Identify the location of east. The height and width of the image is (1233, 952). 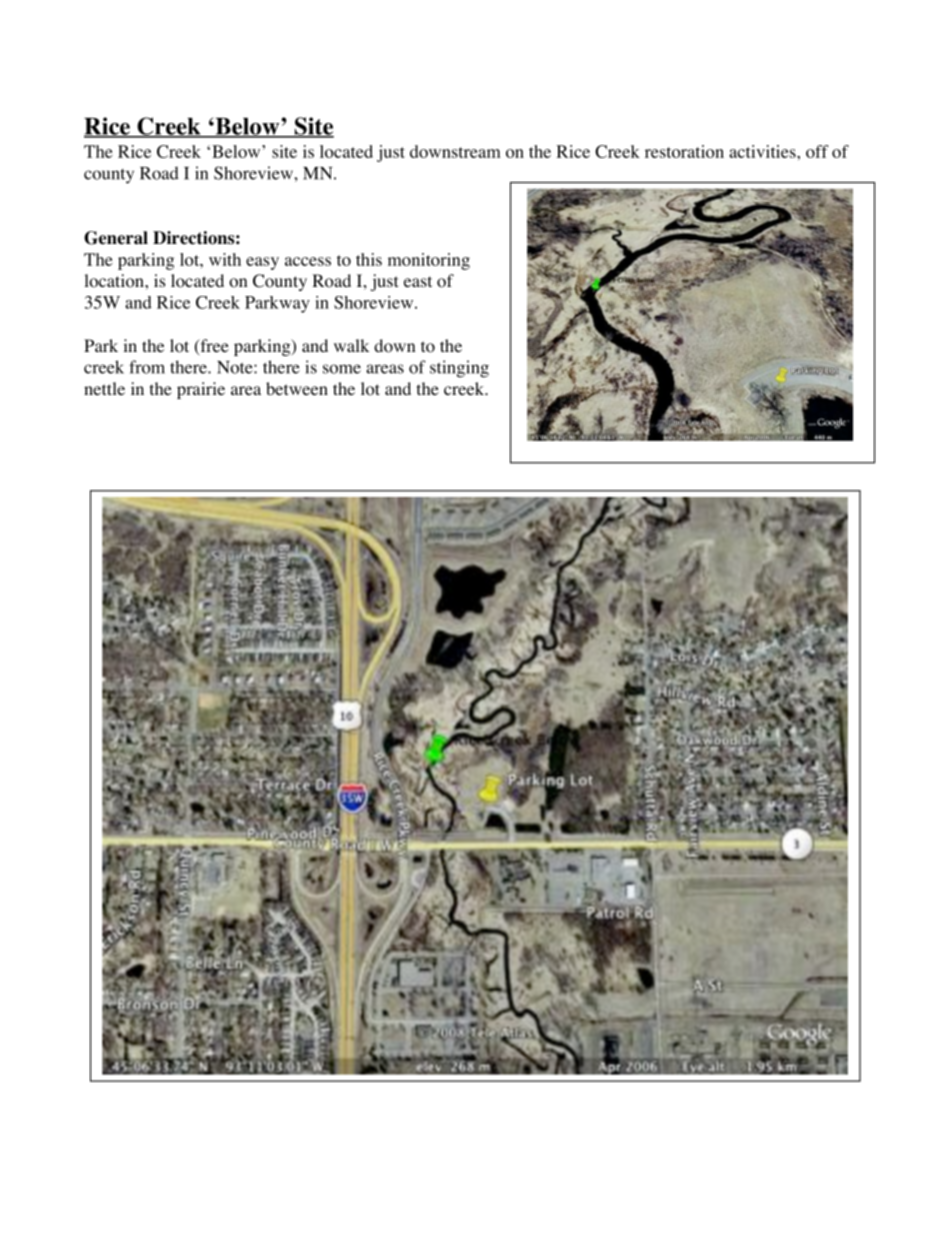
(418, 281).
